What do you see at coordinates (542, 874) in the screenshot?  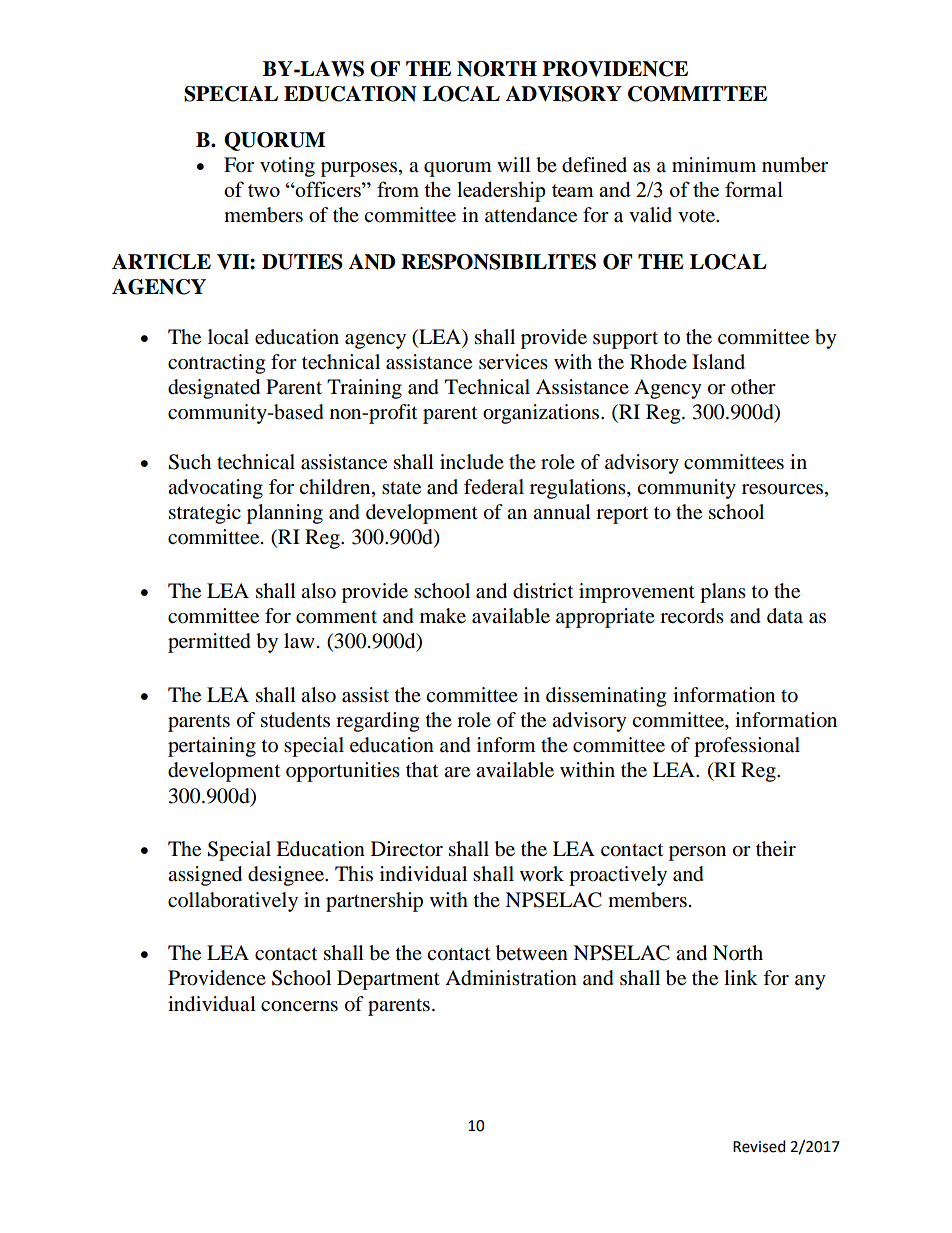 I see `work` at bounding box center [542, 874].
